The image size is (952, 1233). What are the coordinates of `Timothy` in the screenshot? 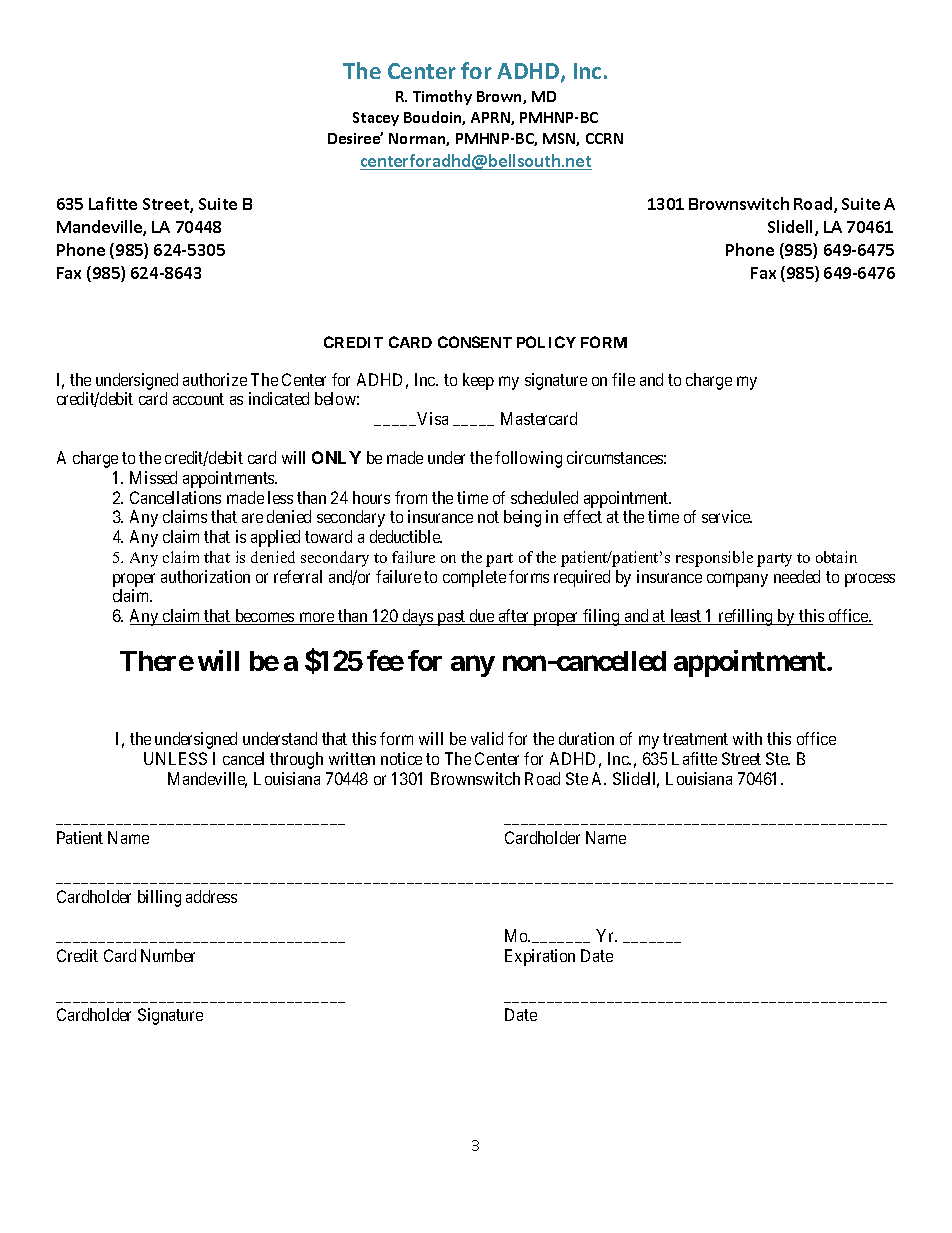 It's located at (442, 97).
